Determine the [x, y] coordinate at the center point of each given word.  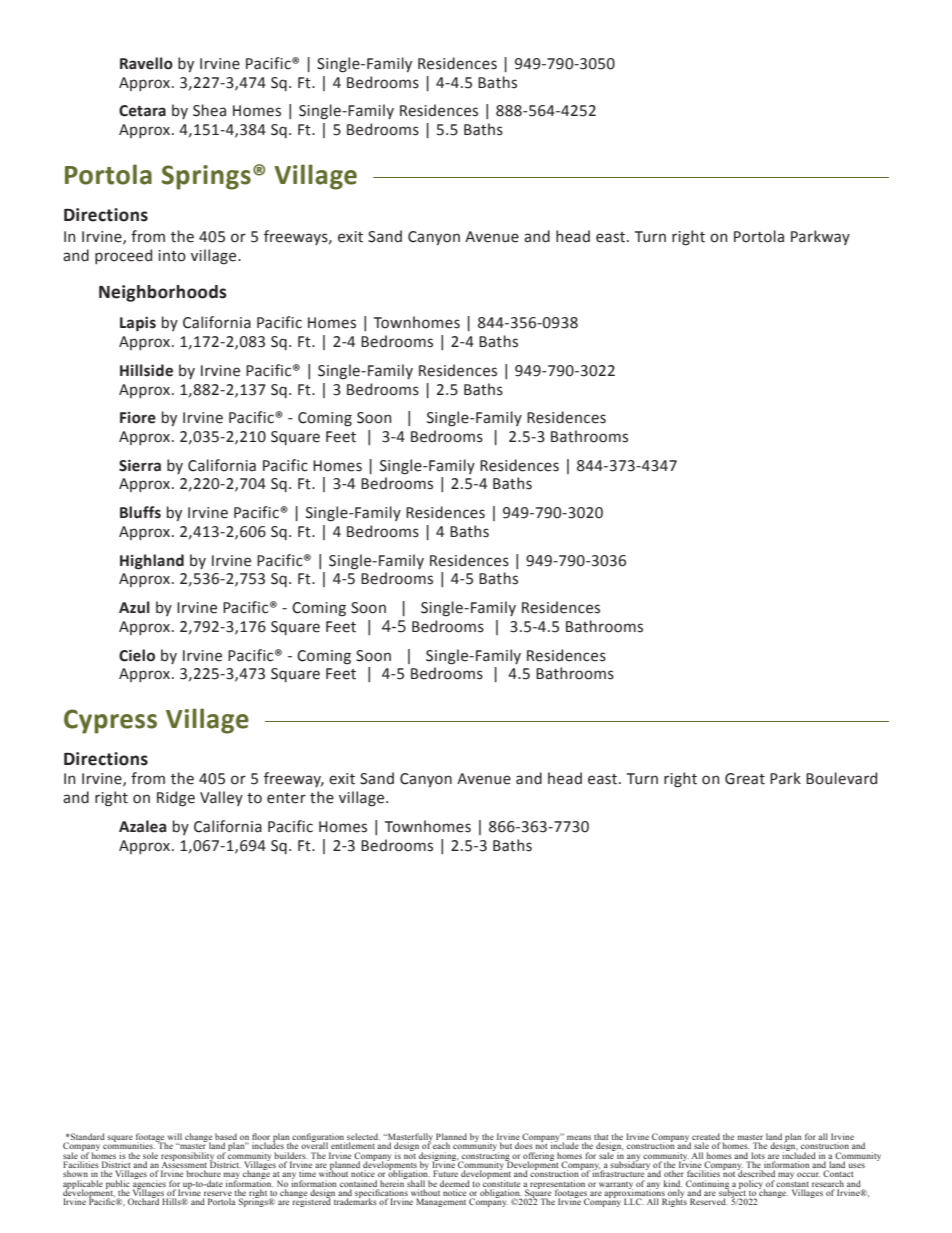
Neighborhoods [163, 293]
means [579, 1139]
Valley [221, 798]
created [705, 1138]
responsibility [188, 1157]
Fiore [138, 418]
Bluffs [140, 512]
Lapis [138, 324]
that [602, 1138]
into [172, 256]
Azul [134, 607]
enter [286, 798]
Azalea [142, 826]
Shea [209, 110]
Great [745, 779]
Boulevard [841, 778]
